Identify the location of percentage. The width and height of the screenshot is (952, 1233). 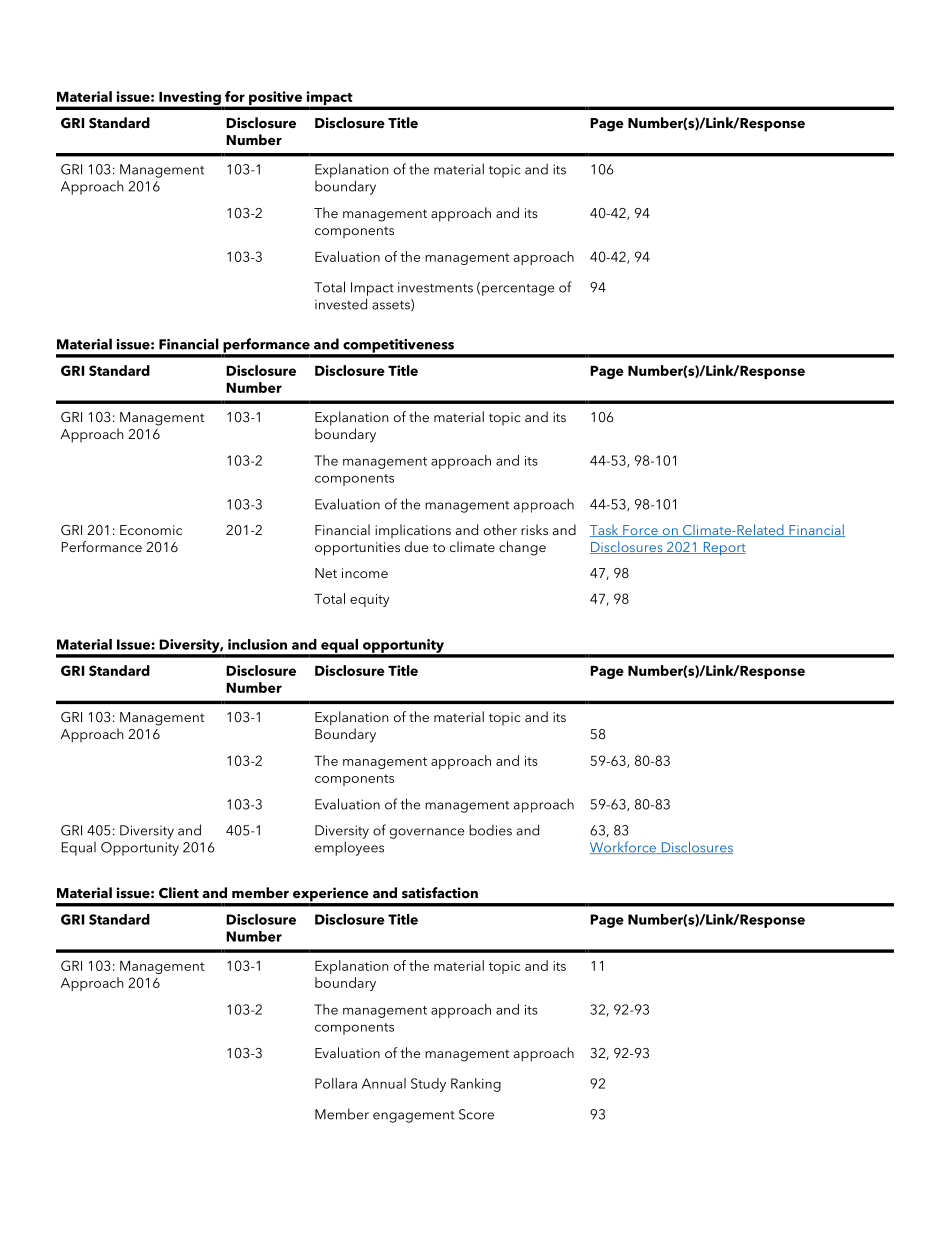
(518, 290).
